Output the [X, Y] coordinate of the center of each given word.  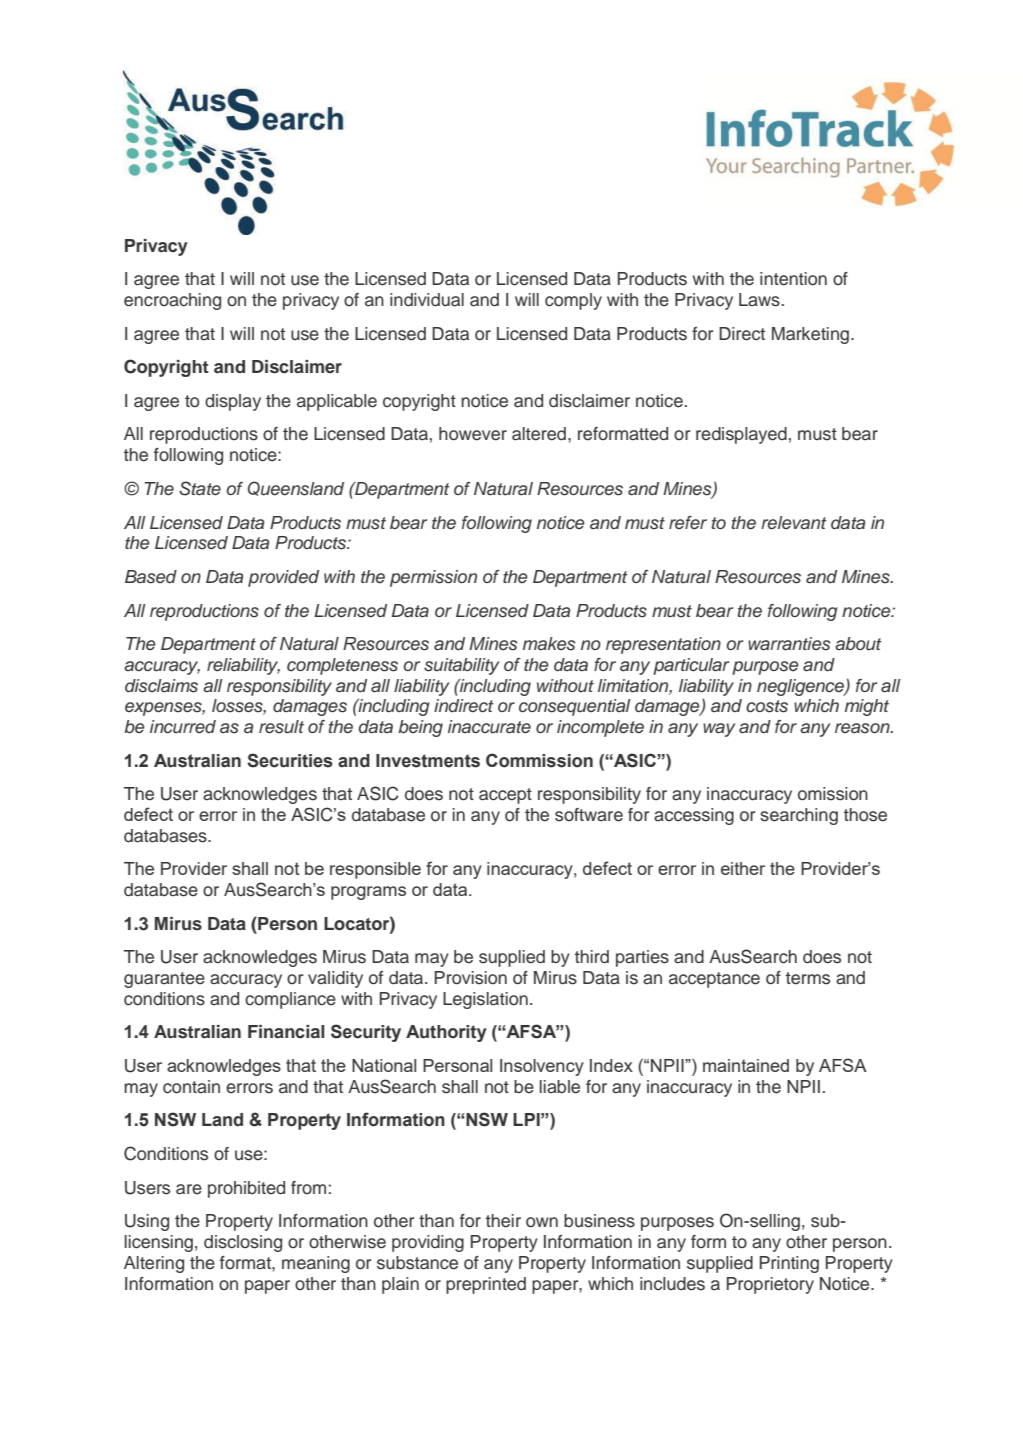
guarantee [164, 980]
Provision [471, 978]
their [503, 1221]
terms [808, 978]
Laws [759, 300]
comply [573, 301]
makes [549, 644]
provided [283, 578]
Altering [154, 1264]
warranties [789, 644]
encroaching [172, 301]
